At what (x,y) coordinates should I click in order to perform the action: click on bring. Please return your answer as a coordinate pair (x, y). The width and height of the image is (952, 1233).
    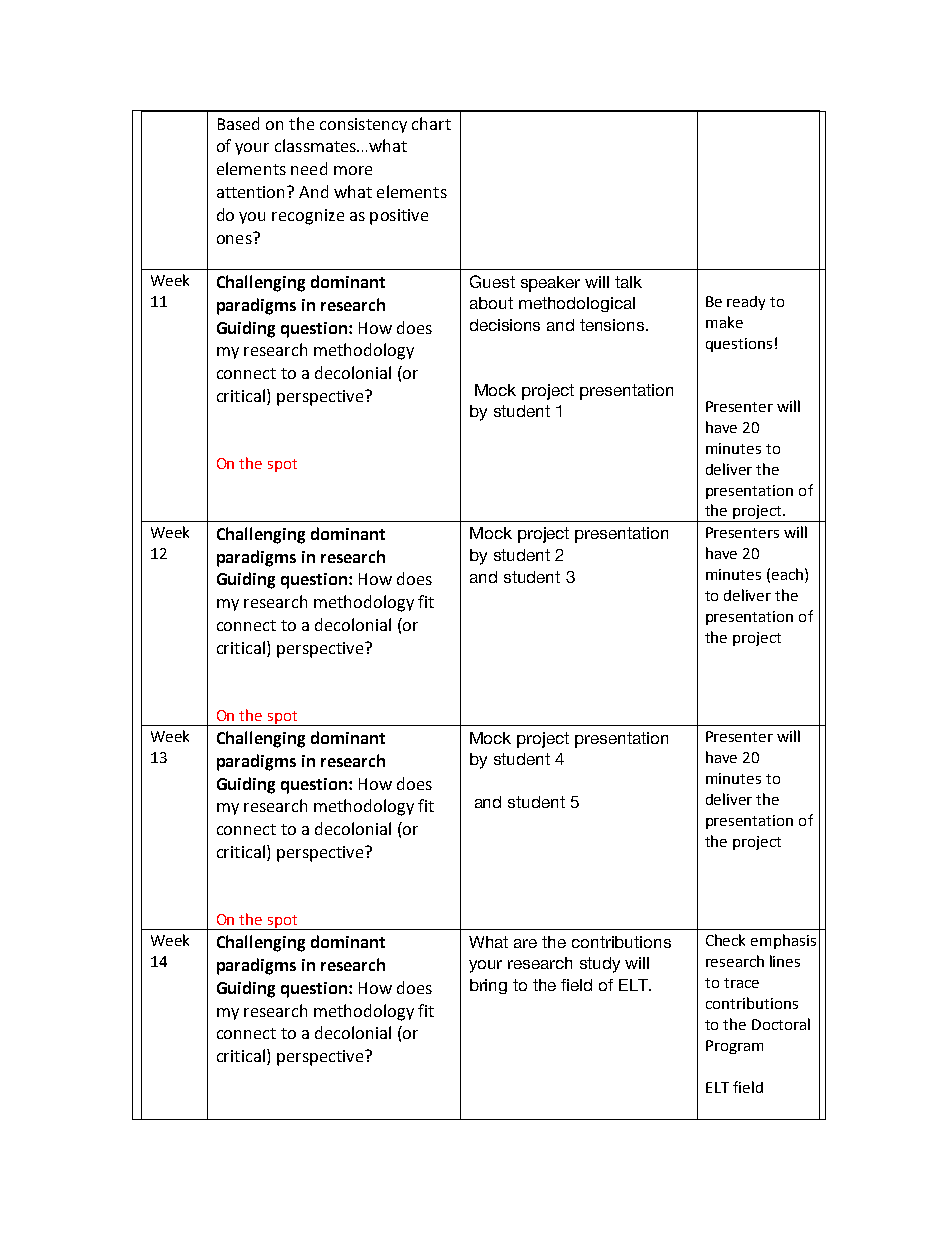
    Looking at the image, I should click on (488, 986).
